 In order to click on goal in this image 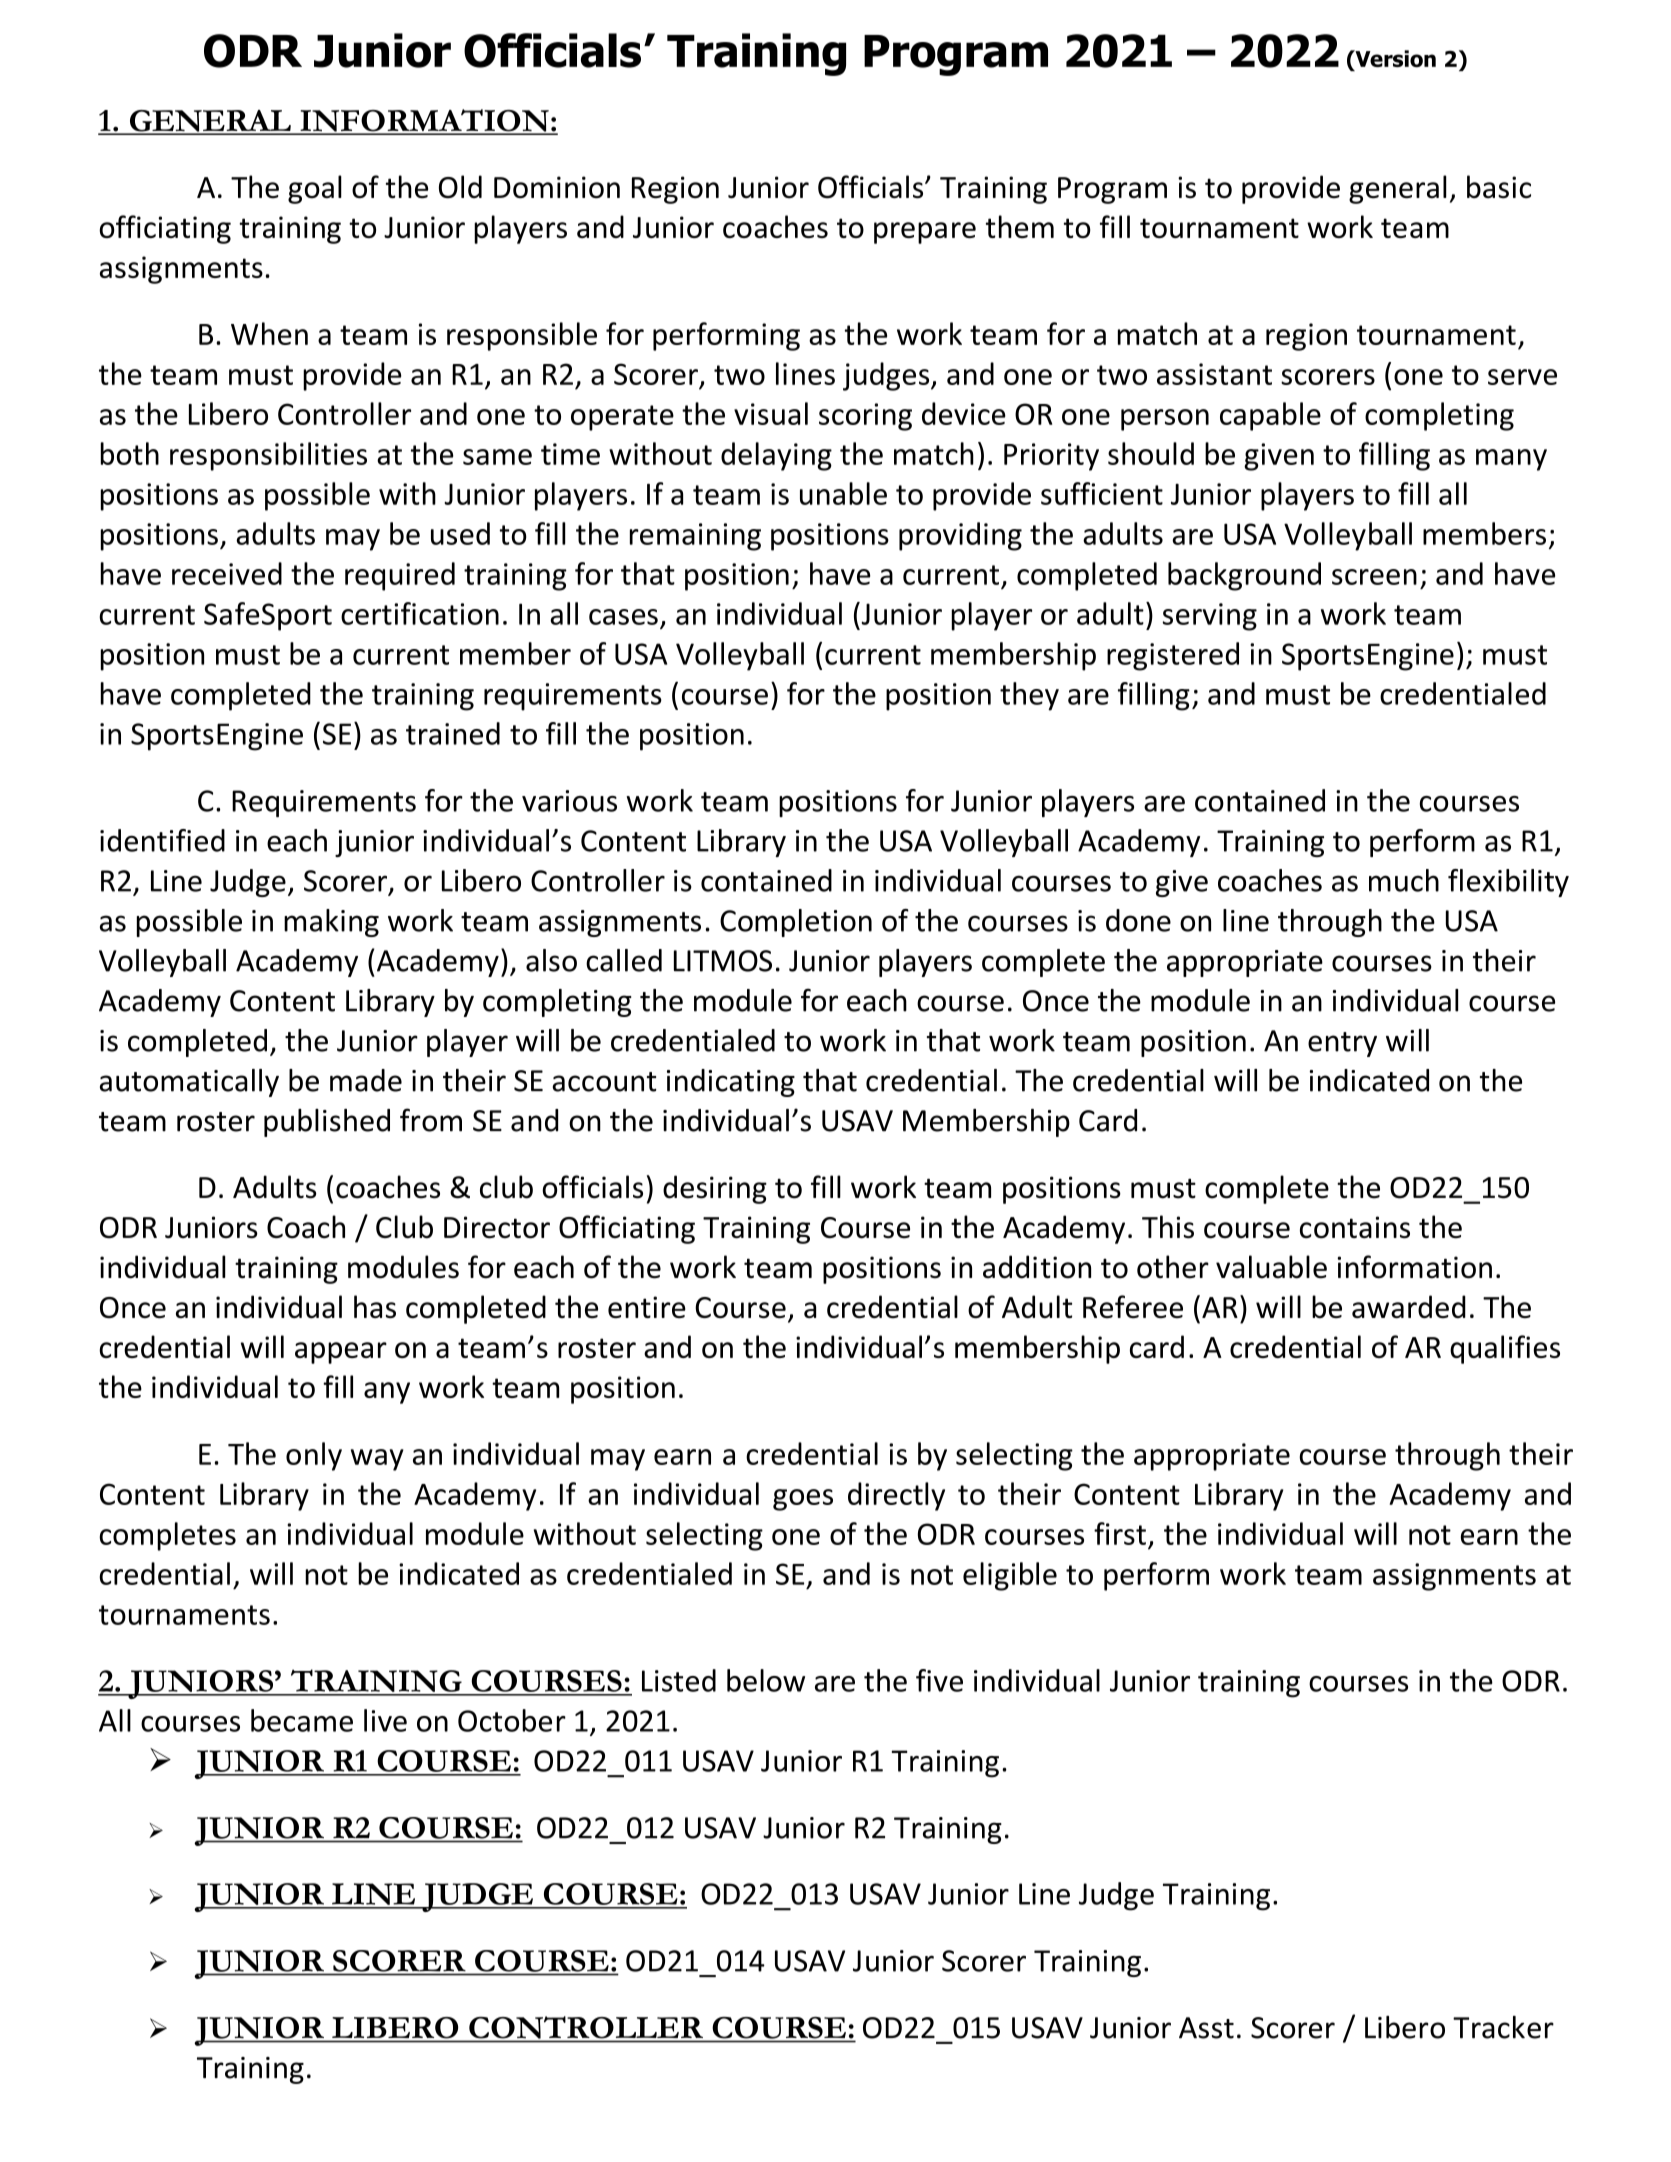, I will do `click(315, 189)`.
